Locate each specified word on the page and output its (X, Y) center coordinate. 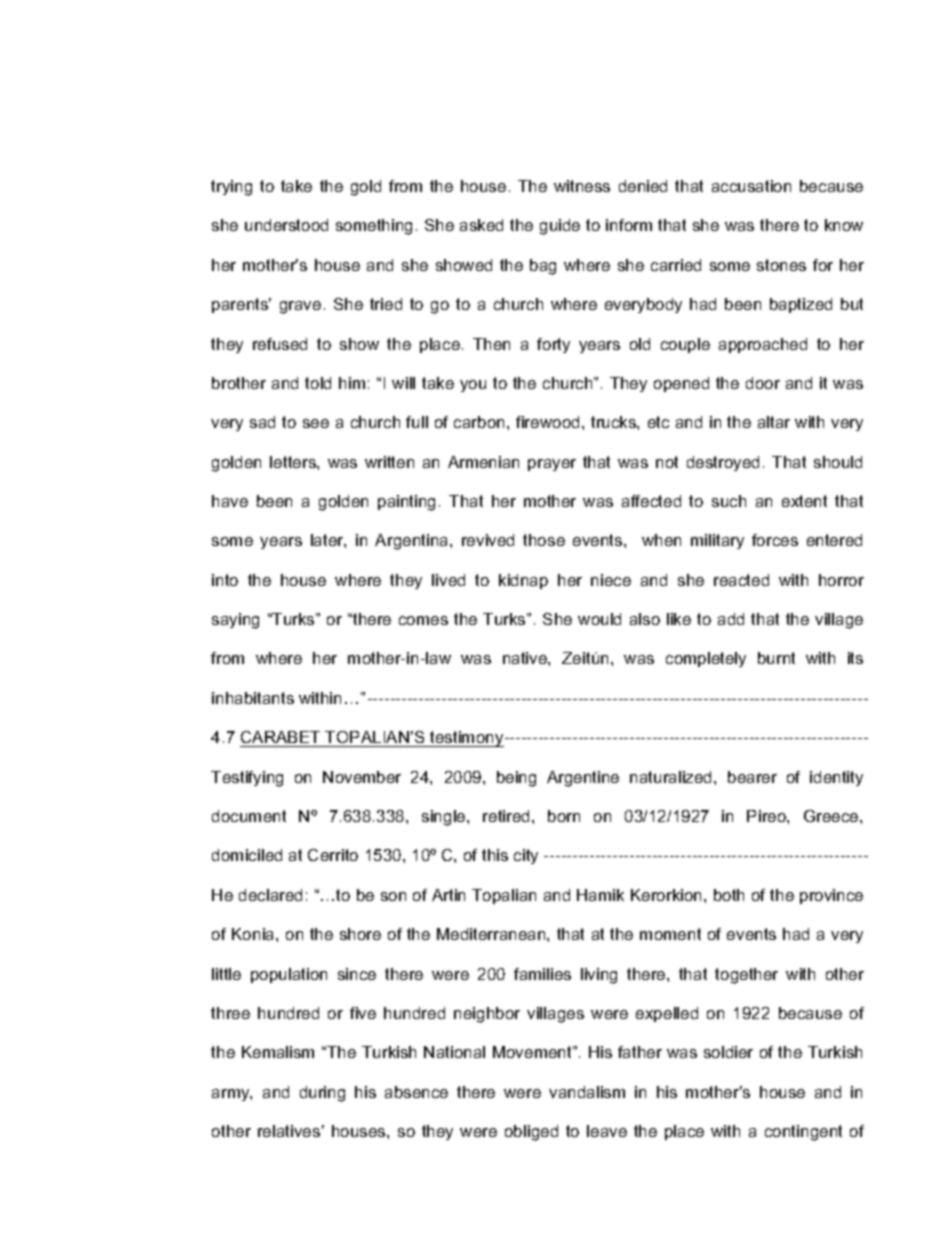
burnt (776, 658)
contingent (803, 1133)
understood (286, 225)
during (322, 1094)
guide (560, 227)
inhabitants (253, 698)
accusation (751, 186)
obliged (531, 1133)
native (526, 658)
